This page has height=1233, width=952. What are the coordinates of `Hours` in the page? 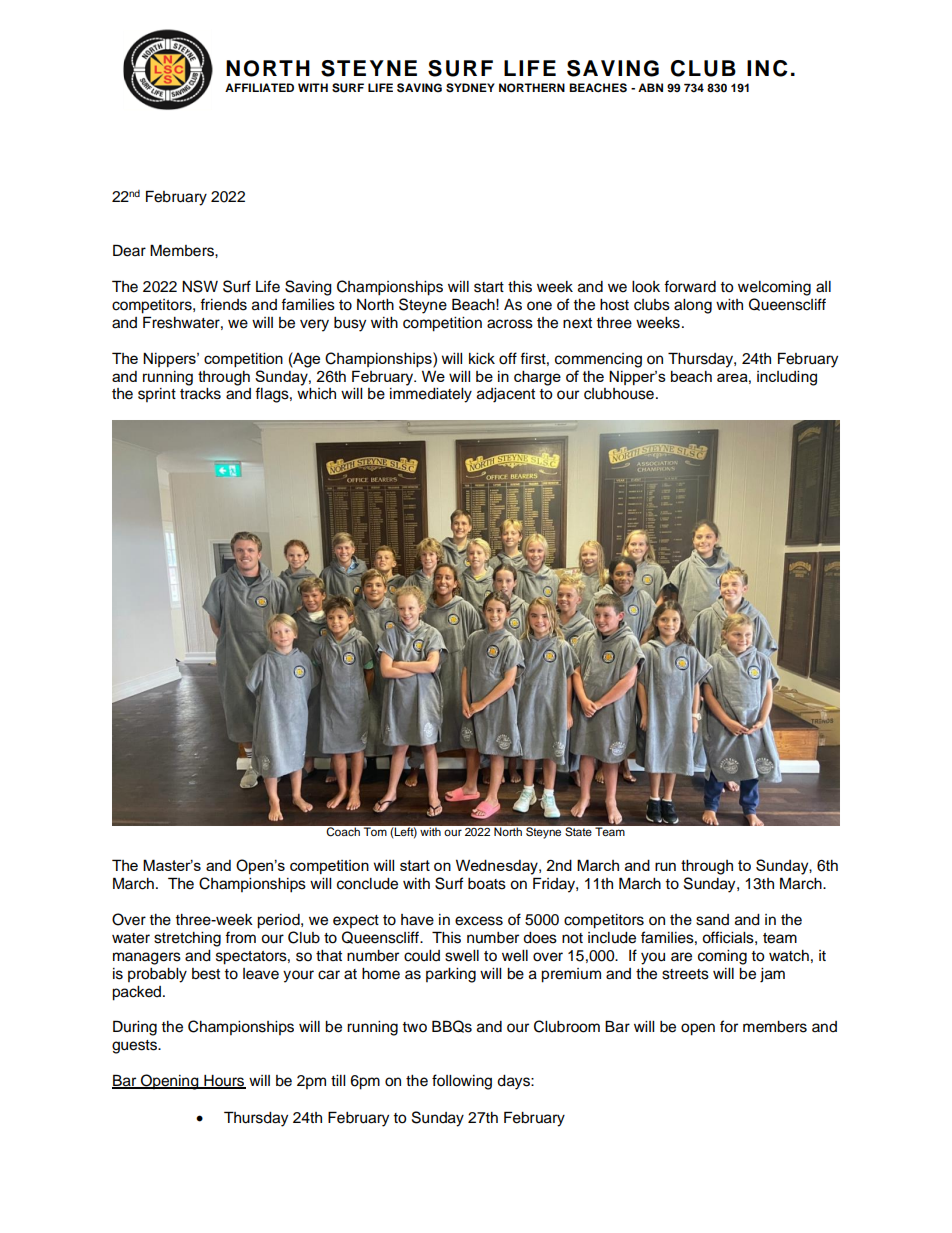 It's located at (224, 1082).
